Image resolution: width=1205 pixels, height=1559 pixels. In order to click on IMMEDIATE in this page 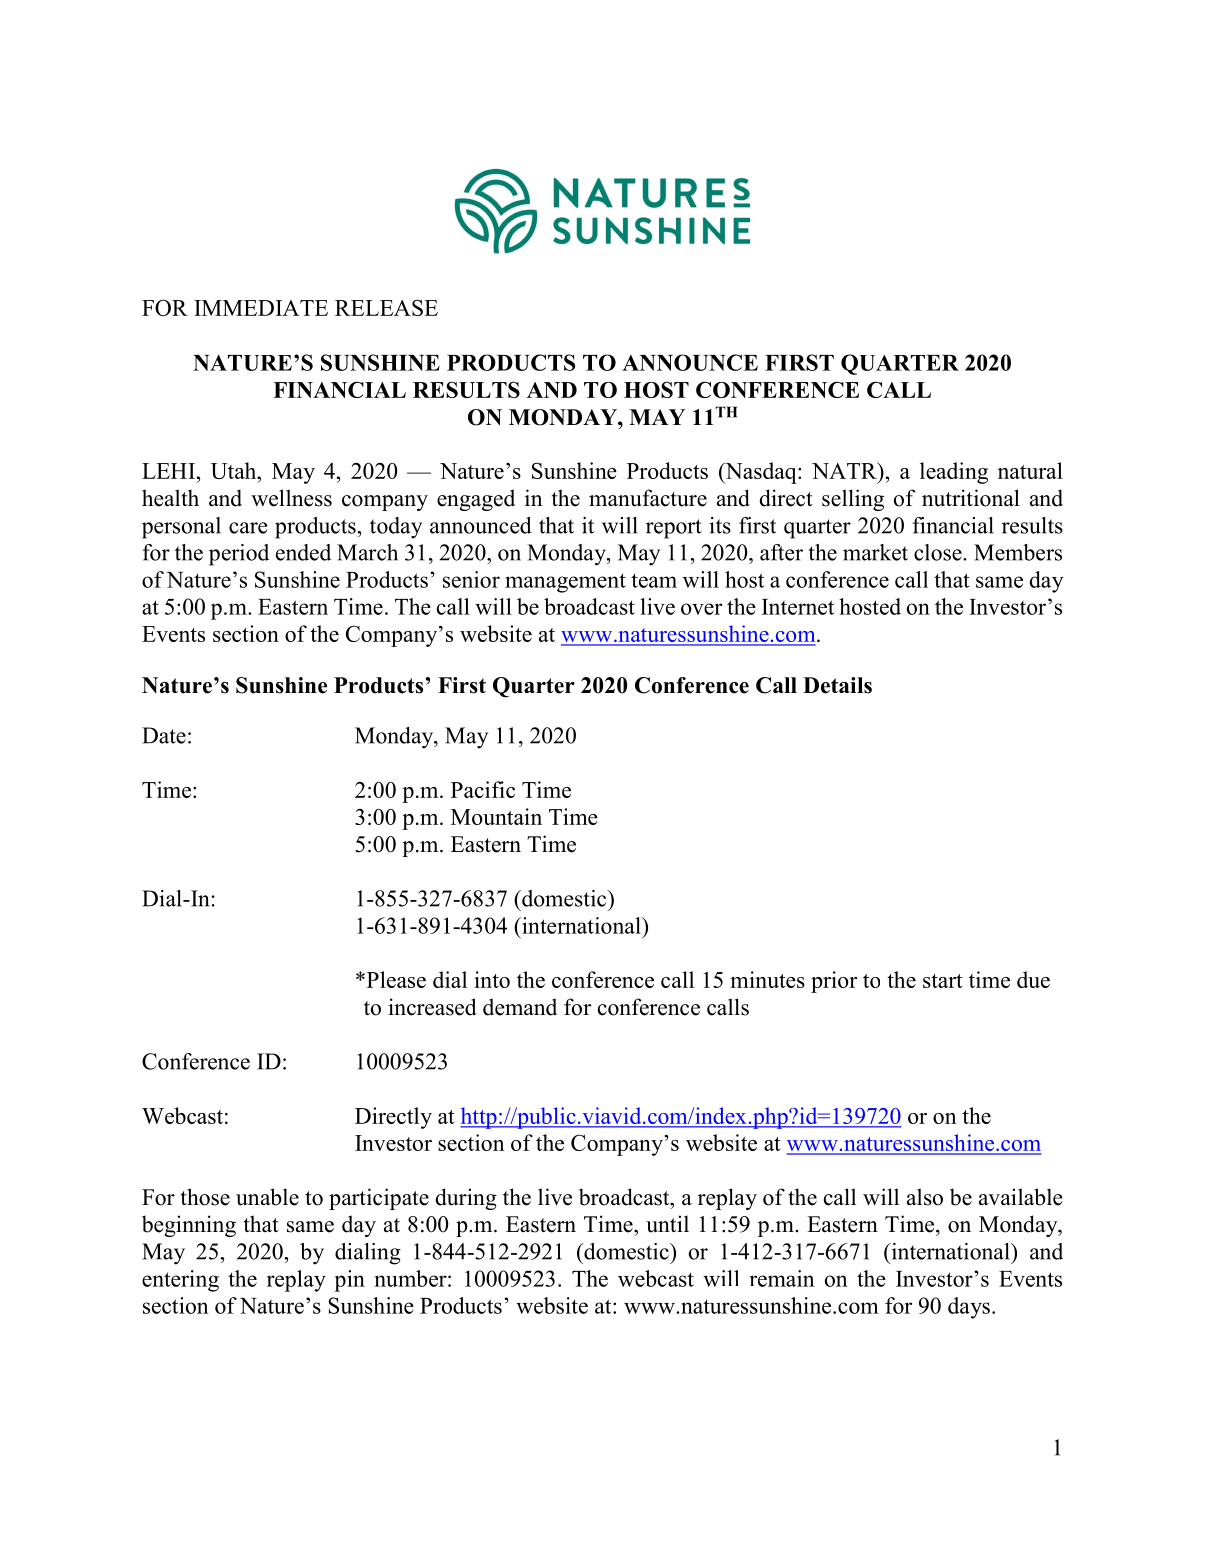, I will do `click(261, 308)`.
